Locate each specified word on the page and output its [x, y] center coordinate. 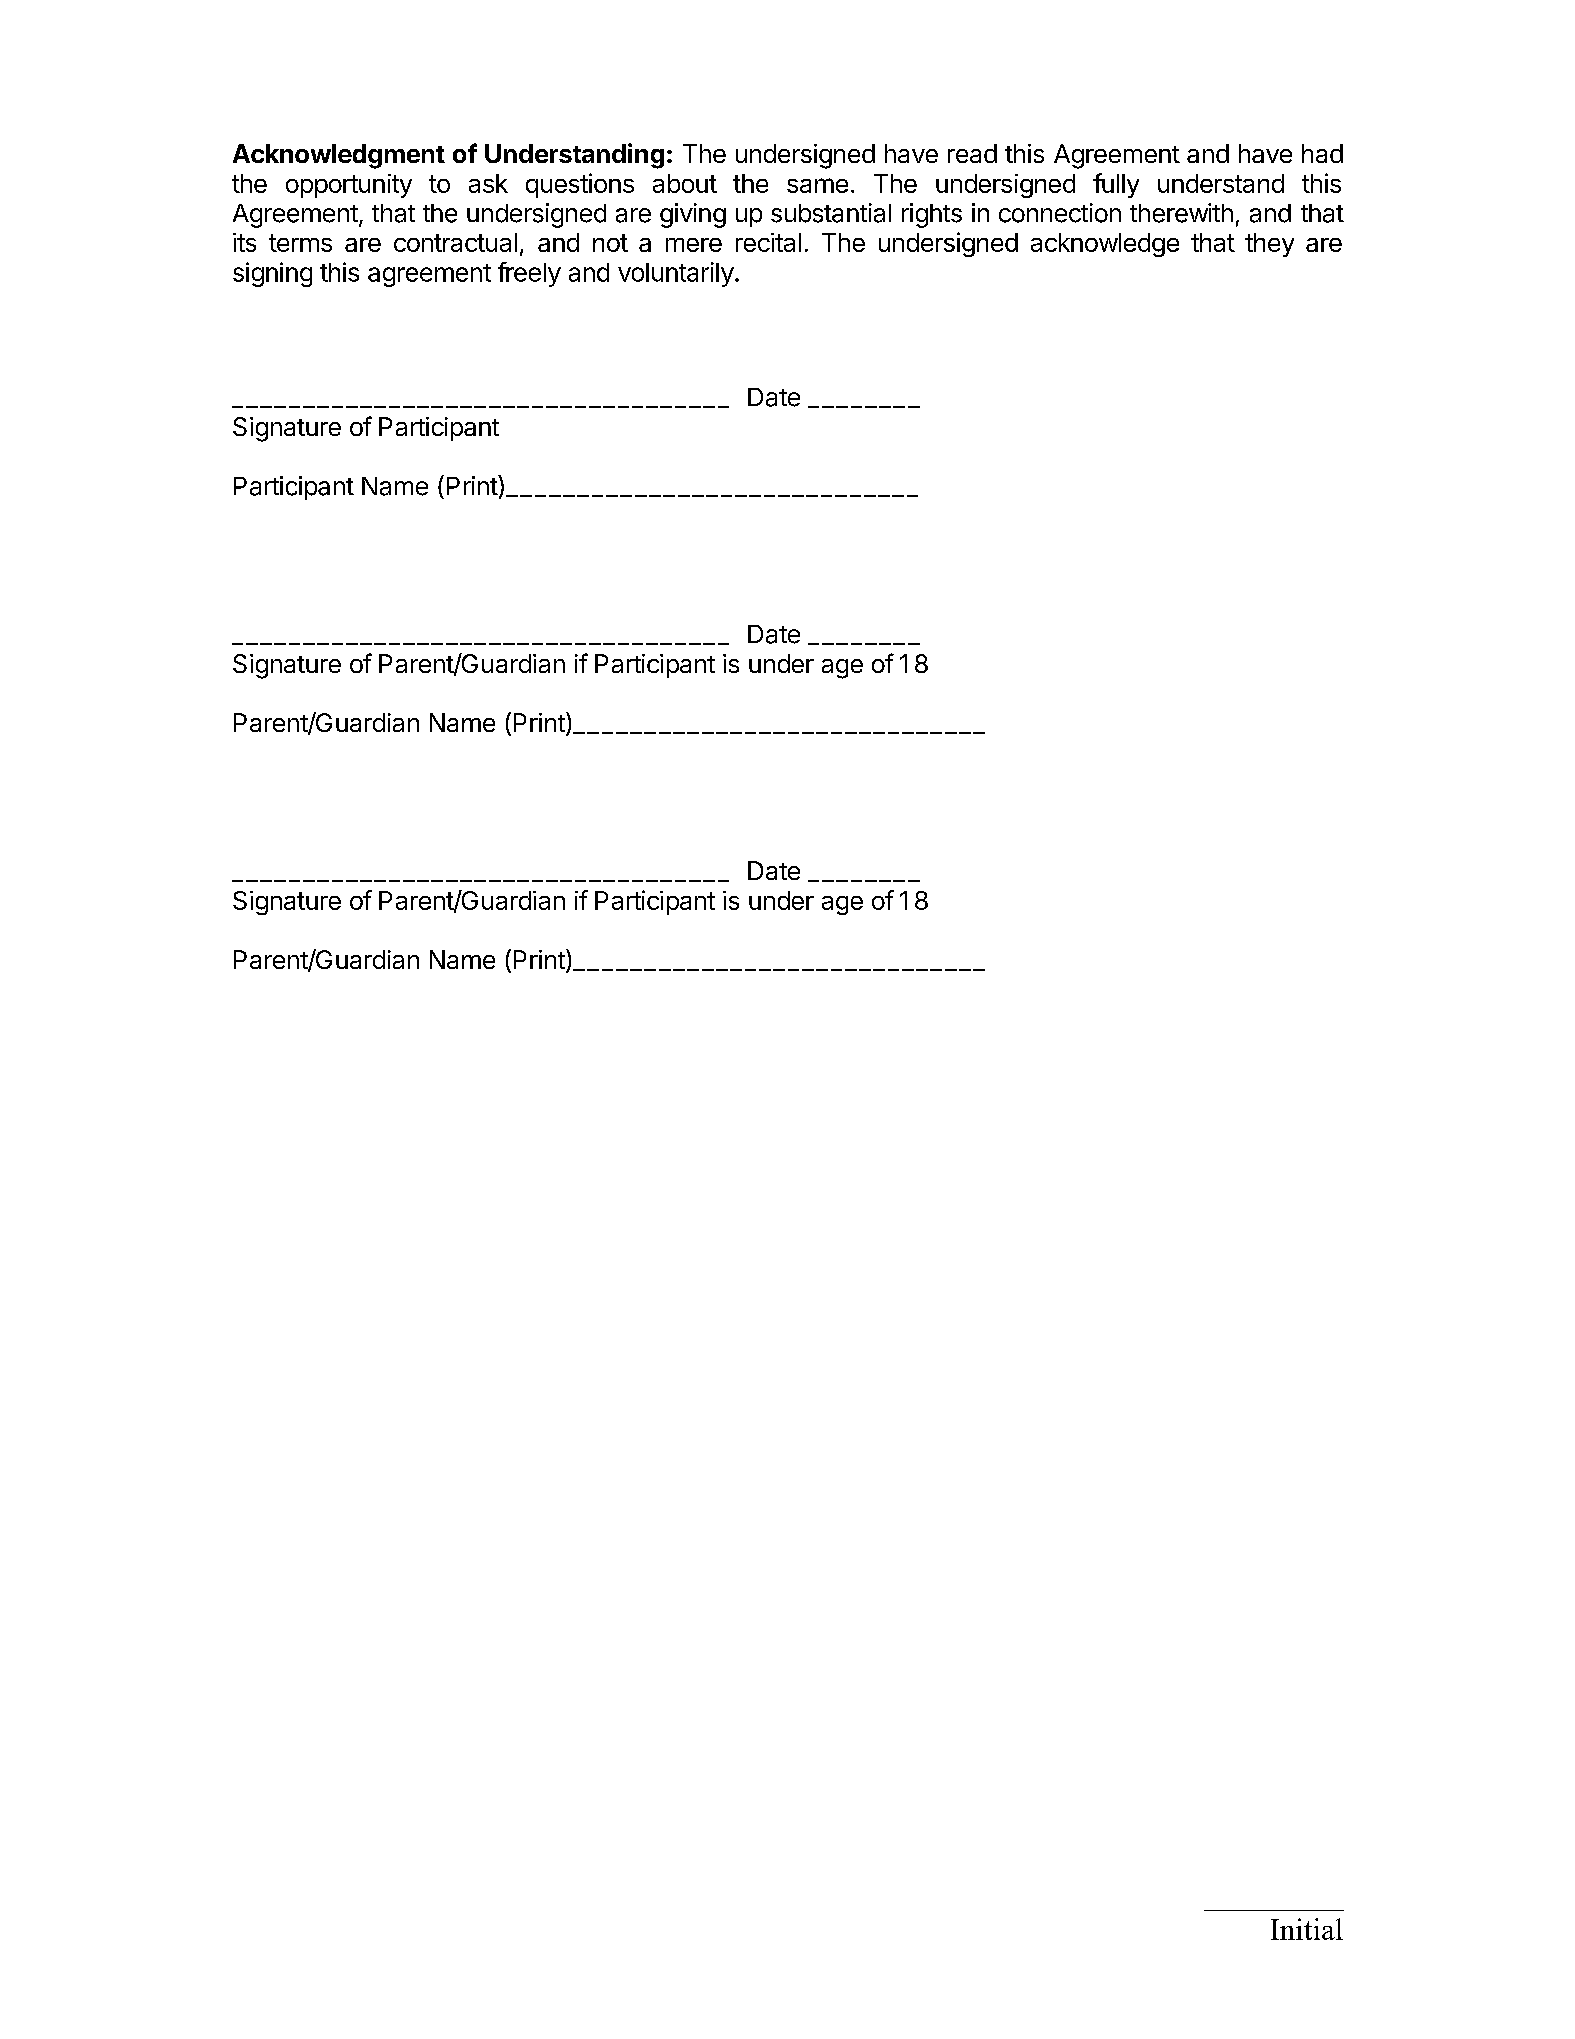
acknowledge [1105, 245]
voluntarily [676, 274]
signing [272, 274]
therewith [1181, 213]
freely [529, 274]
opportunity [349, 186]
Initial [1307, 1929]
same [817, 185]
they [1269, 245]
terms [300, 243]
